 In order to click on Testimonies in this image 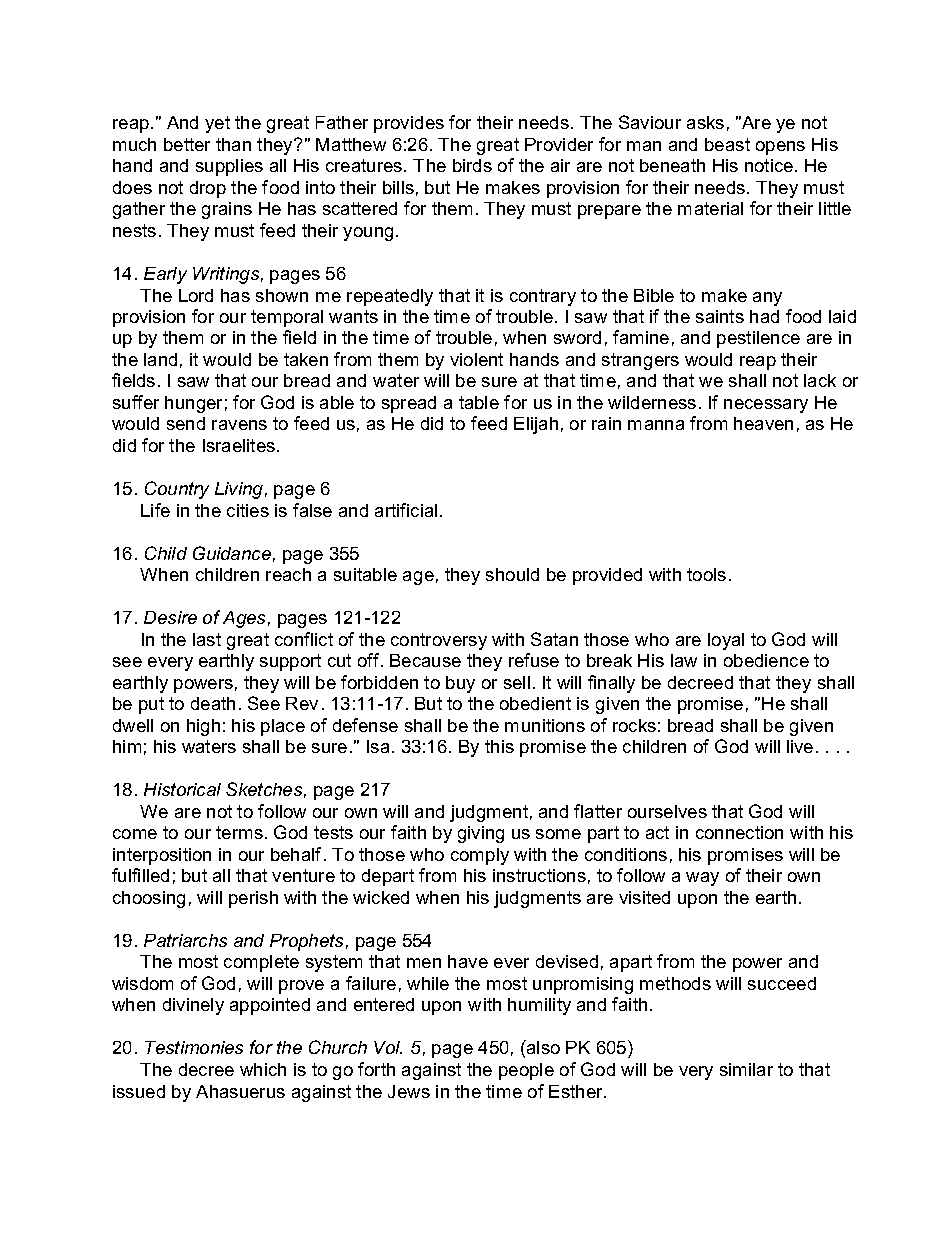, I will do `click(194, 1047)`.
